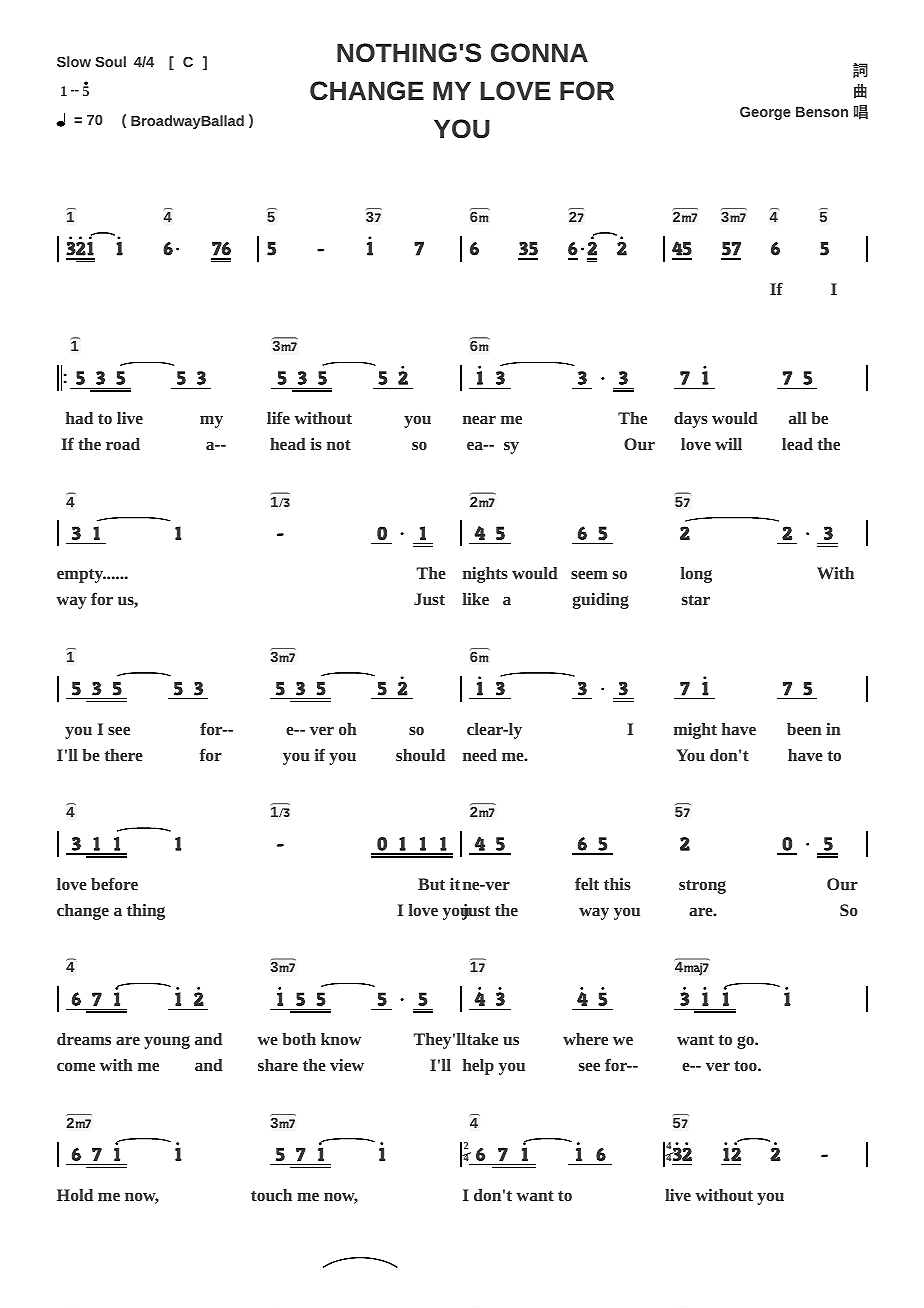 Image resolution: width=924 pixels, height=1308 pixels. Describe the element at coordinates (746, 1066) in the page. I see `too` at that location.
